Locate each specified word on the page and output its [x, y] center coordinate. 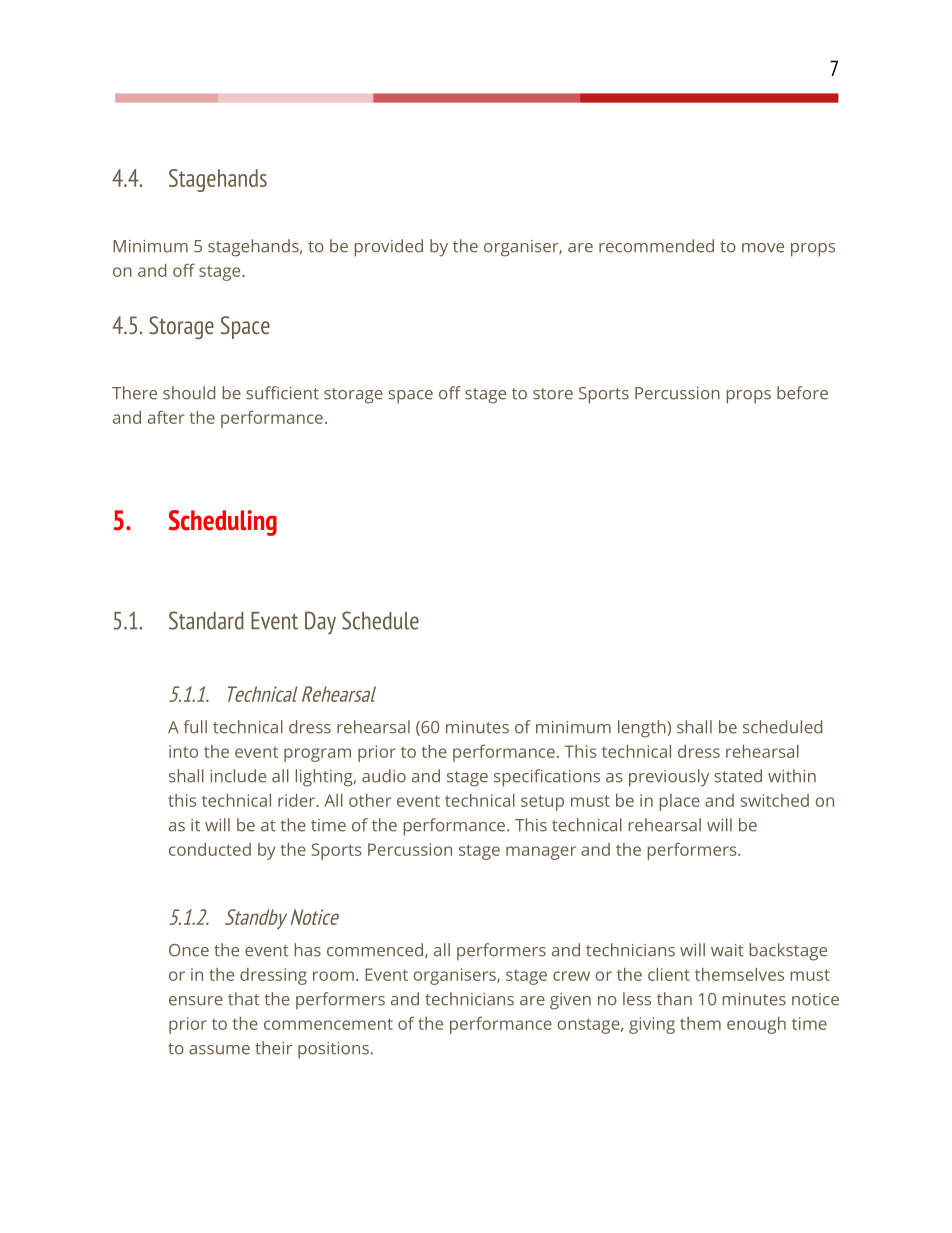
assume [219, 1050]
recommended [656, 246]
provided [389, 248]
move [763, 248]
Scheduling [223, 523]
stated [738, 776]
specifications [547, 778]
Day [320, 623]
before [802, 393]
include [238, 776]
